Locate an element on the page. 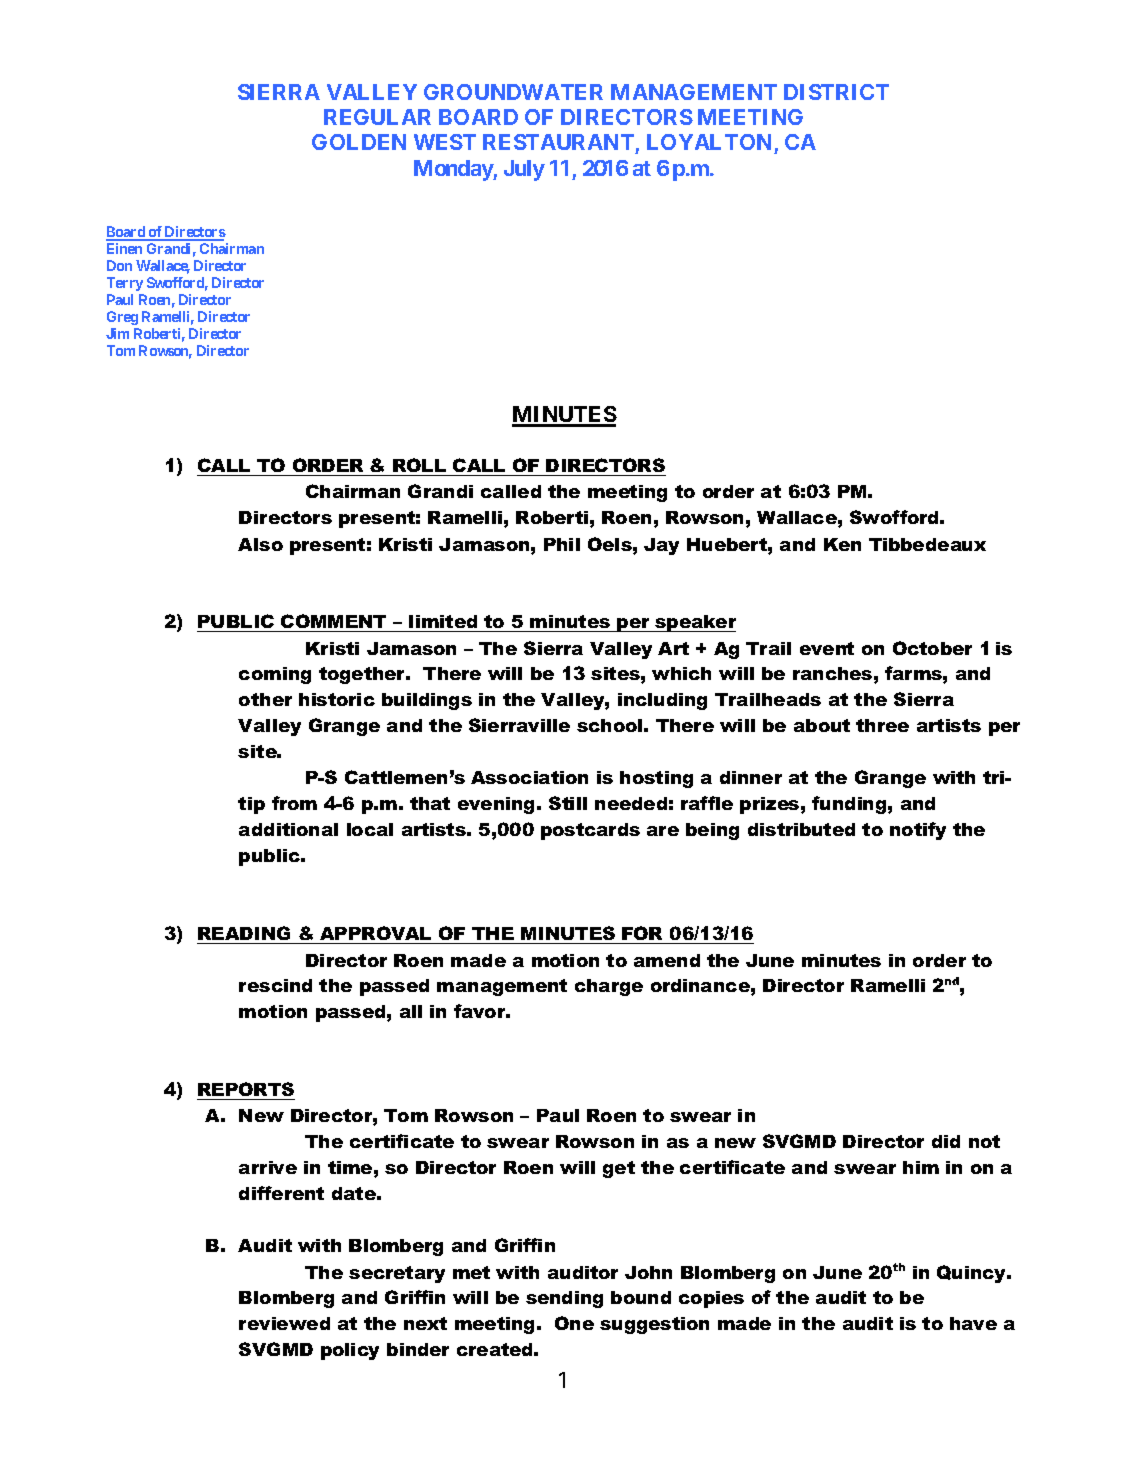 The image size is (1128, 1460). ROLL is located at coordinates (419, 465).
